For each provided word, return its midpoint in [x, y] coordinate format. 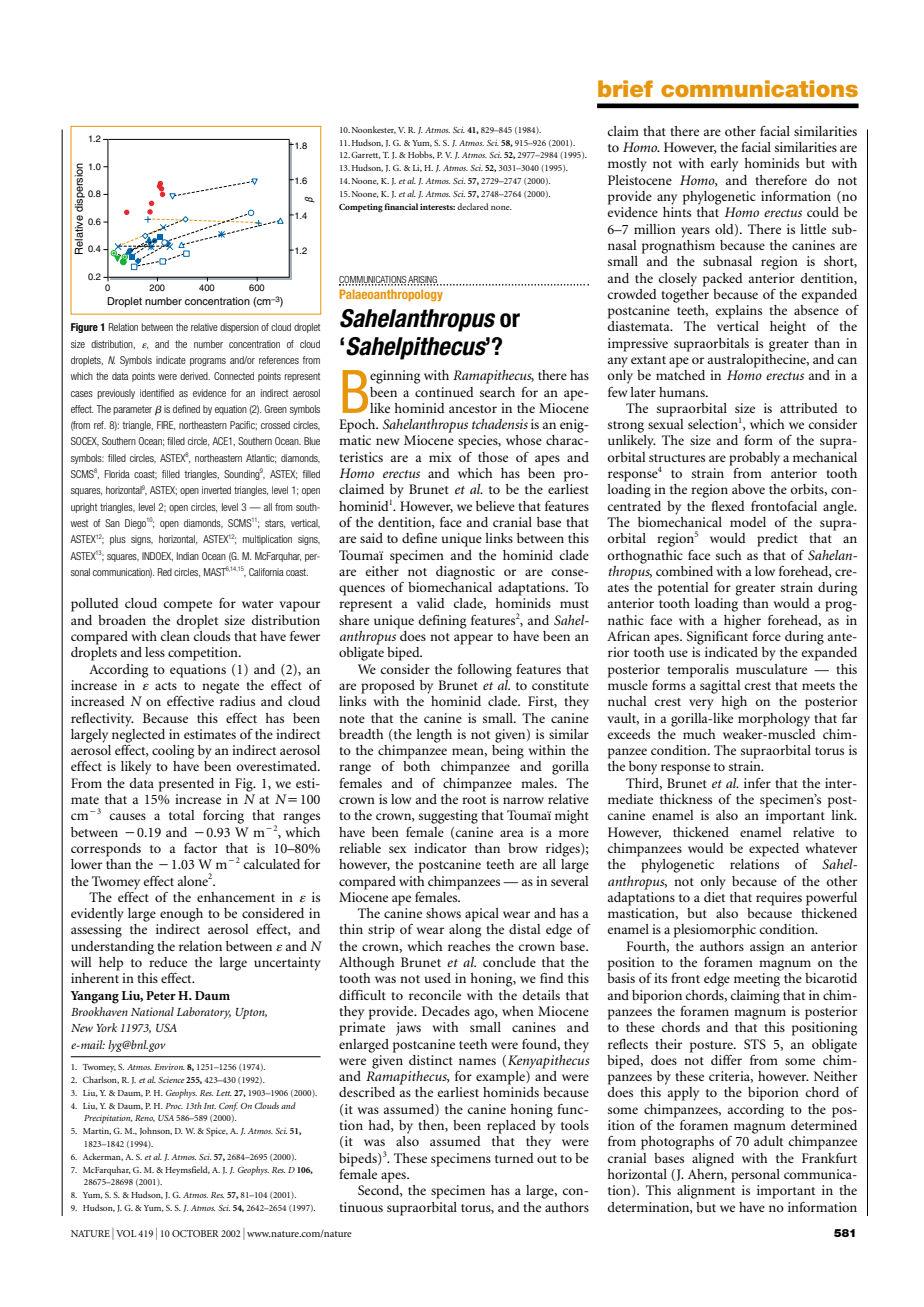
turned [514, 1158]
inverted [216, 490]
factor [200, 848]
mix [440, 457]
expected [774, 850]
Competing [361, 207]
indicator [440, 848]
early [724, 165]
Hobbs [421, 155]
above [748, 489]
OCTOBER [195, 1233]
